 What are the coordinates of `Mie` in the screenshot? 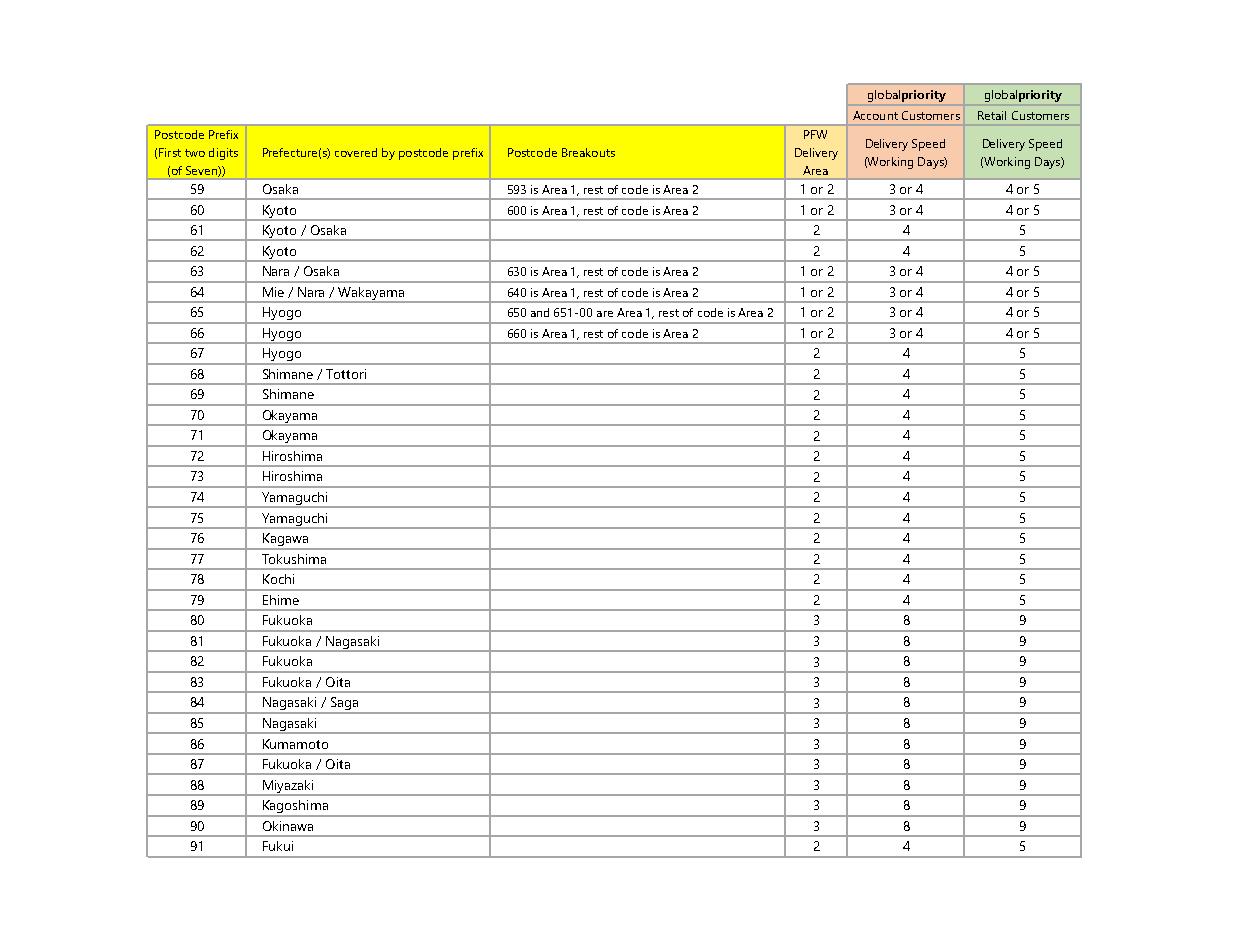 It's located at (273, 292).
